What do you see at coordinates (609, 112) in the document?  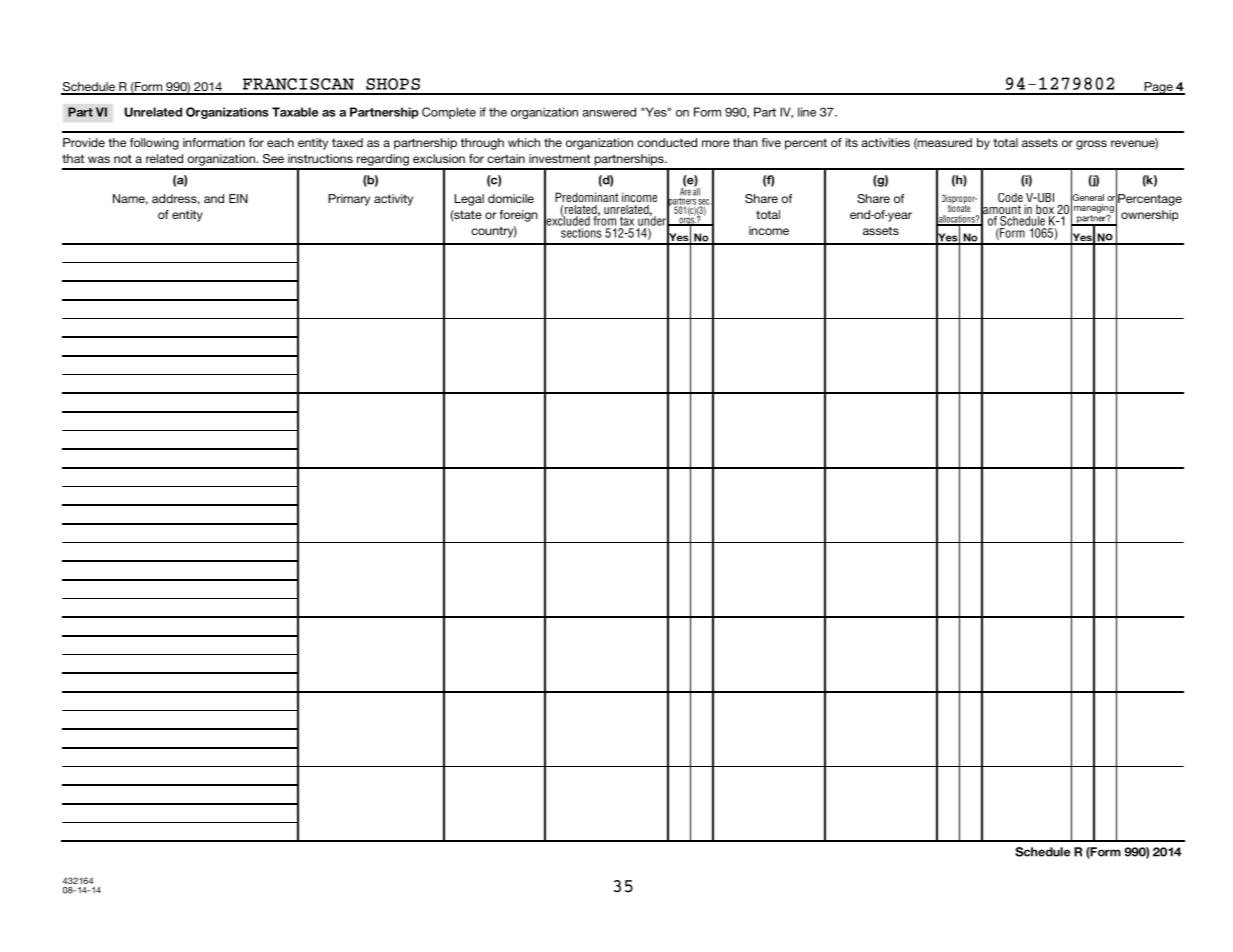 I see `answered` at bounding box center [609, 112].
